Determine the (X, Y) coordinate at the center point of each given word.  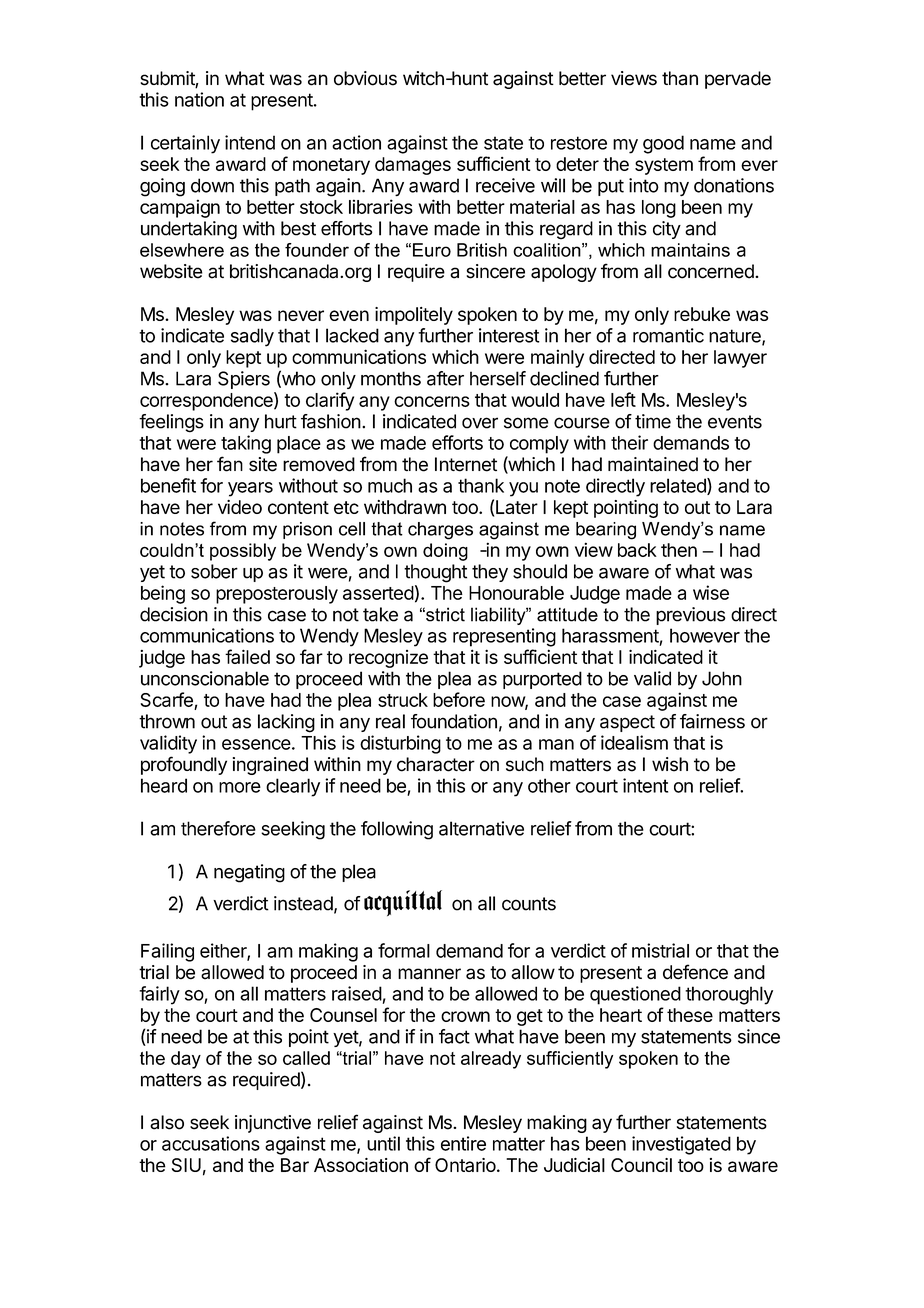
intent (645, 785)
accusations (211, 1143)
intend (250, 142)
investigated (681, 1145)
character (436, 764)
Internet (466, 464)
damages (413, 166)
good (663, 144)
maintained (653, 464)
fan (230, 464)
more (240, 787)
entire (463, 1143)
